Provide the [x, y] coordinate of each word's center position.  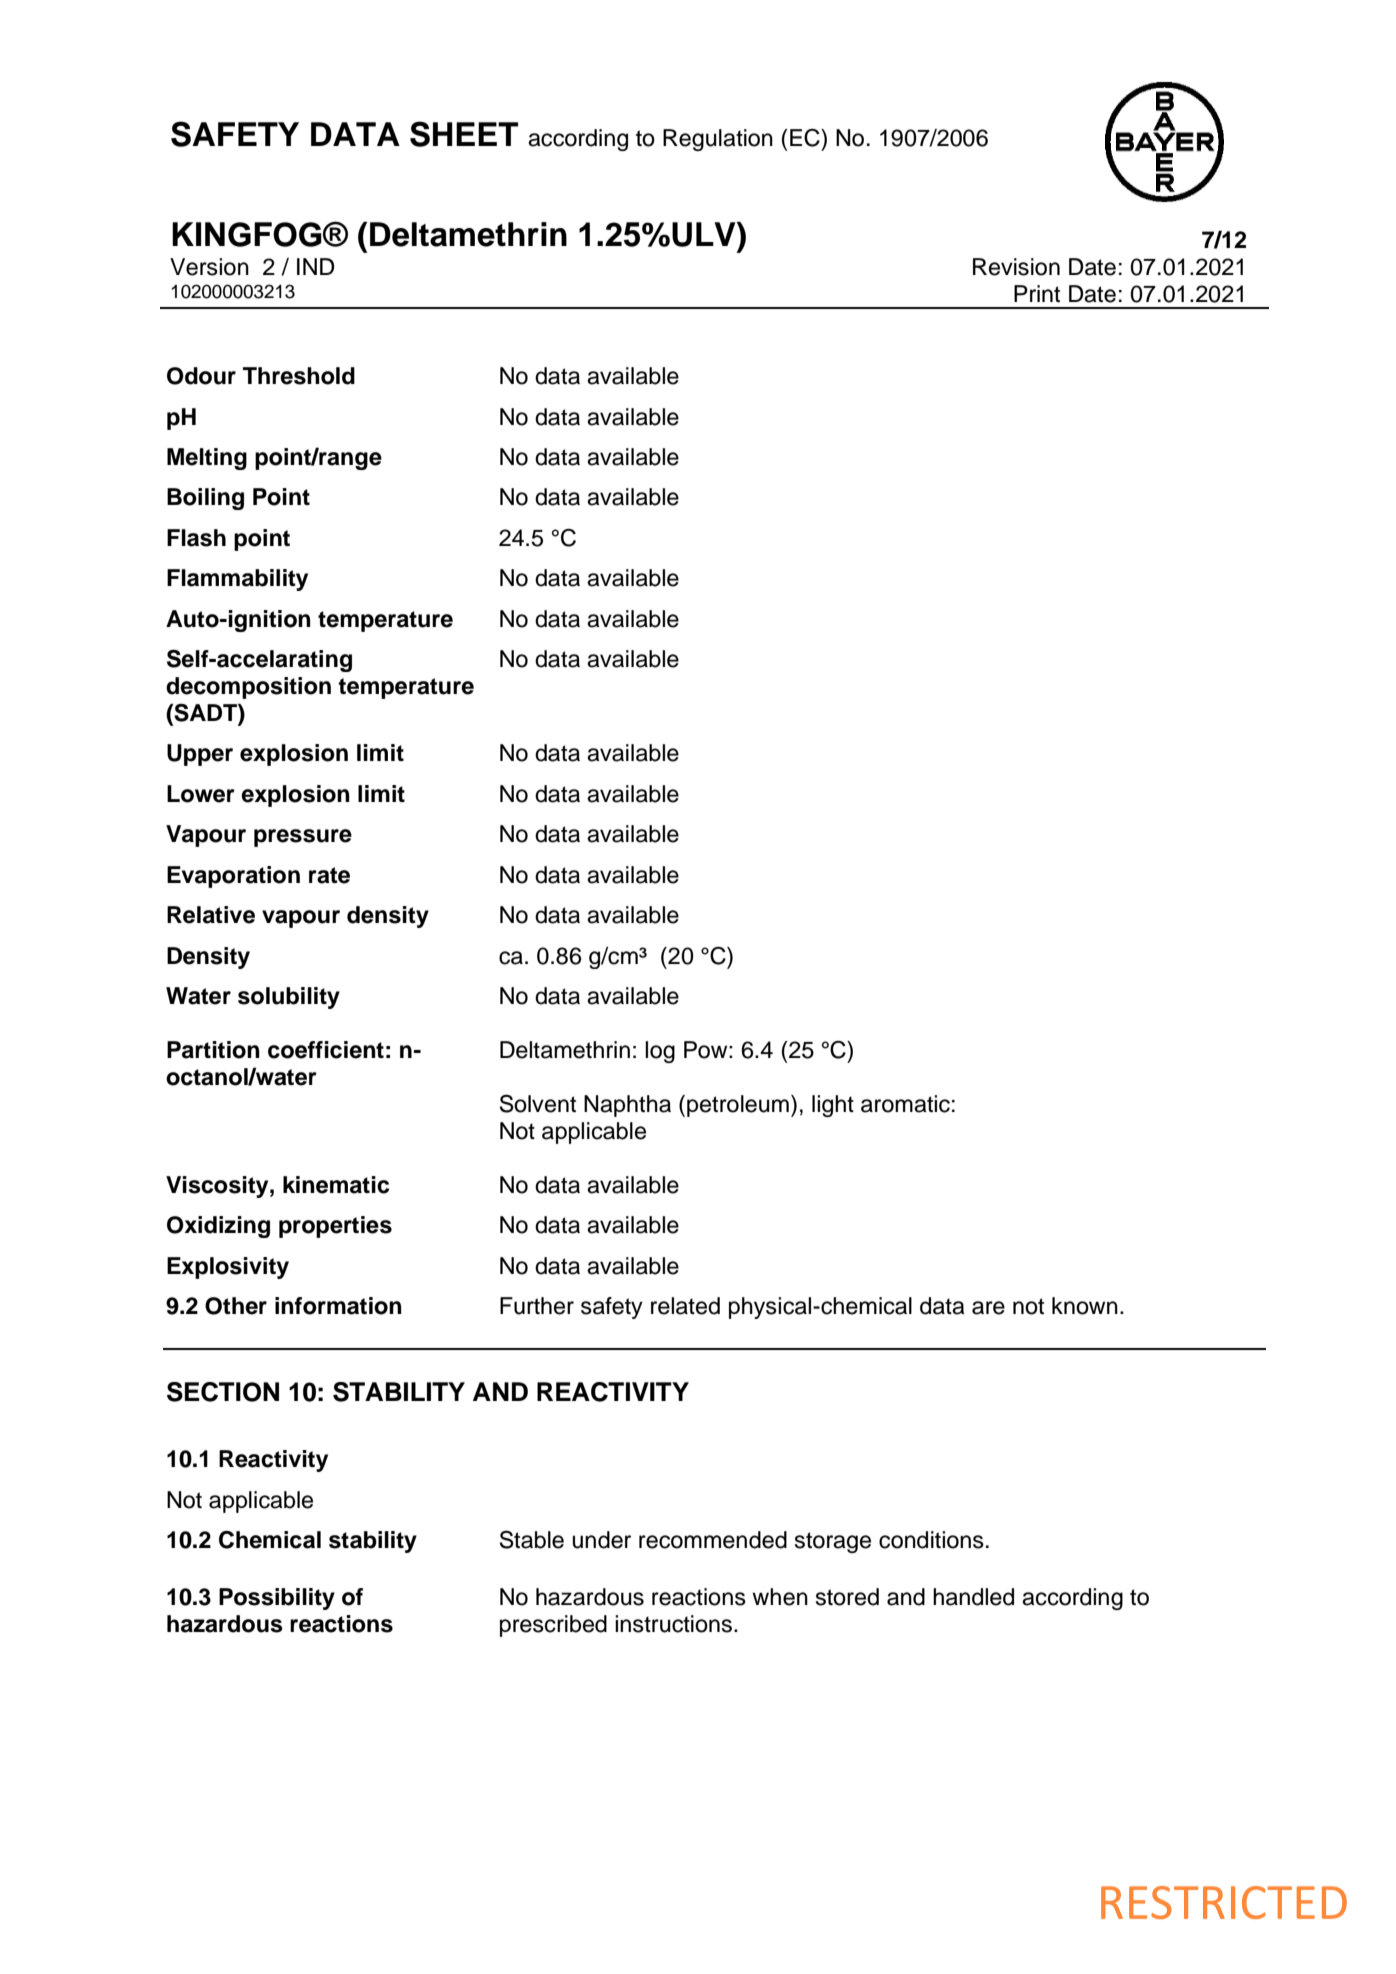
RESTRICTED [1224, 1902]
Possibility [277, 1599]
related [685, 1306]
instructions [673, 1624]
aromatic [905, 1104]
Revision [1016, 267]
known [1085, 1306]
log [660, 1052]
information [338, 1306]
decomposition [248, 688]
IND [315, 266]
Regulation [718, 140]
